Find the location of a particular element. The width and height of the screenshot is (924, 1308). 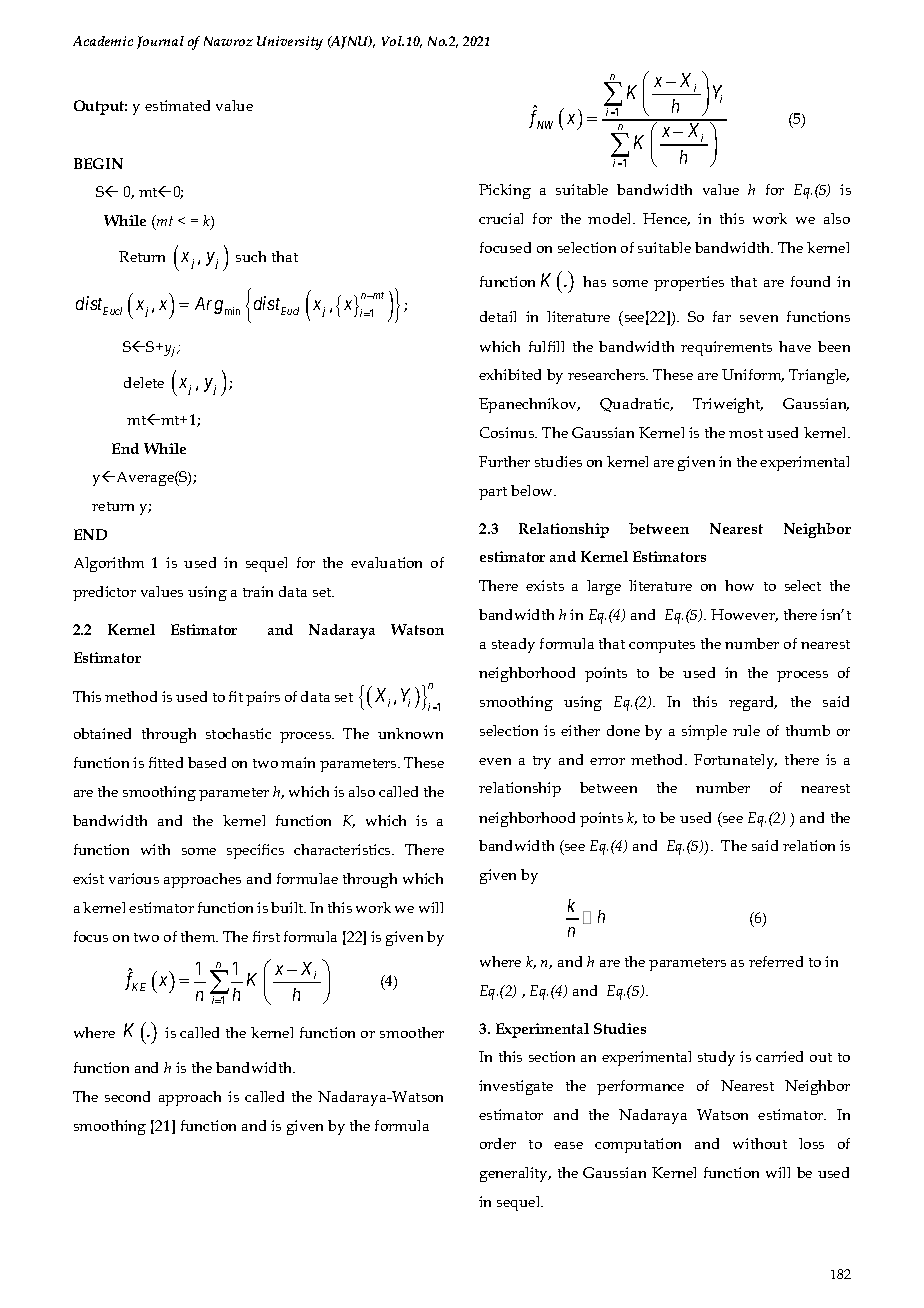

estimated is located at coordinates (177, 105).
